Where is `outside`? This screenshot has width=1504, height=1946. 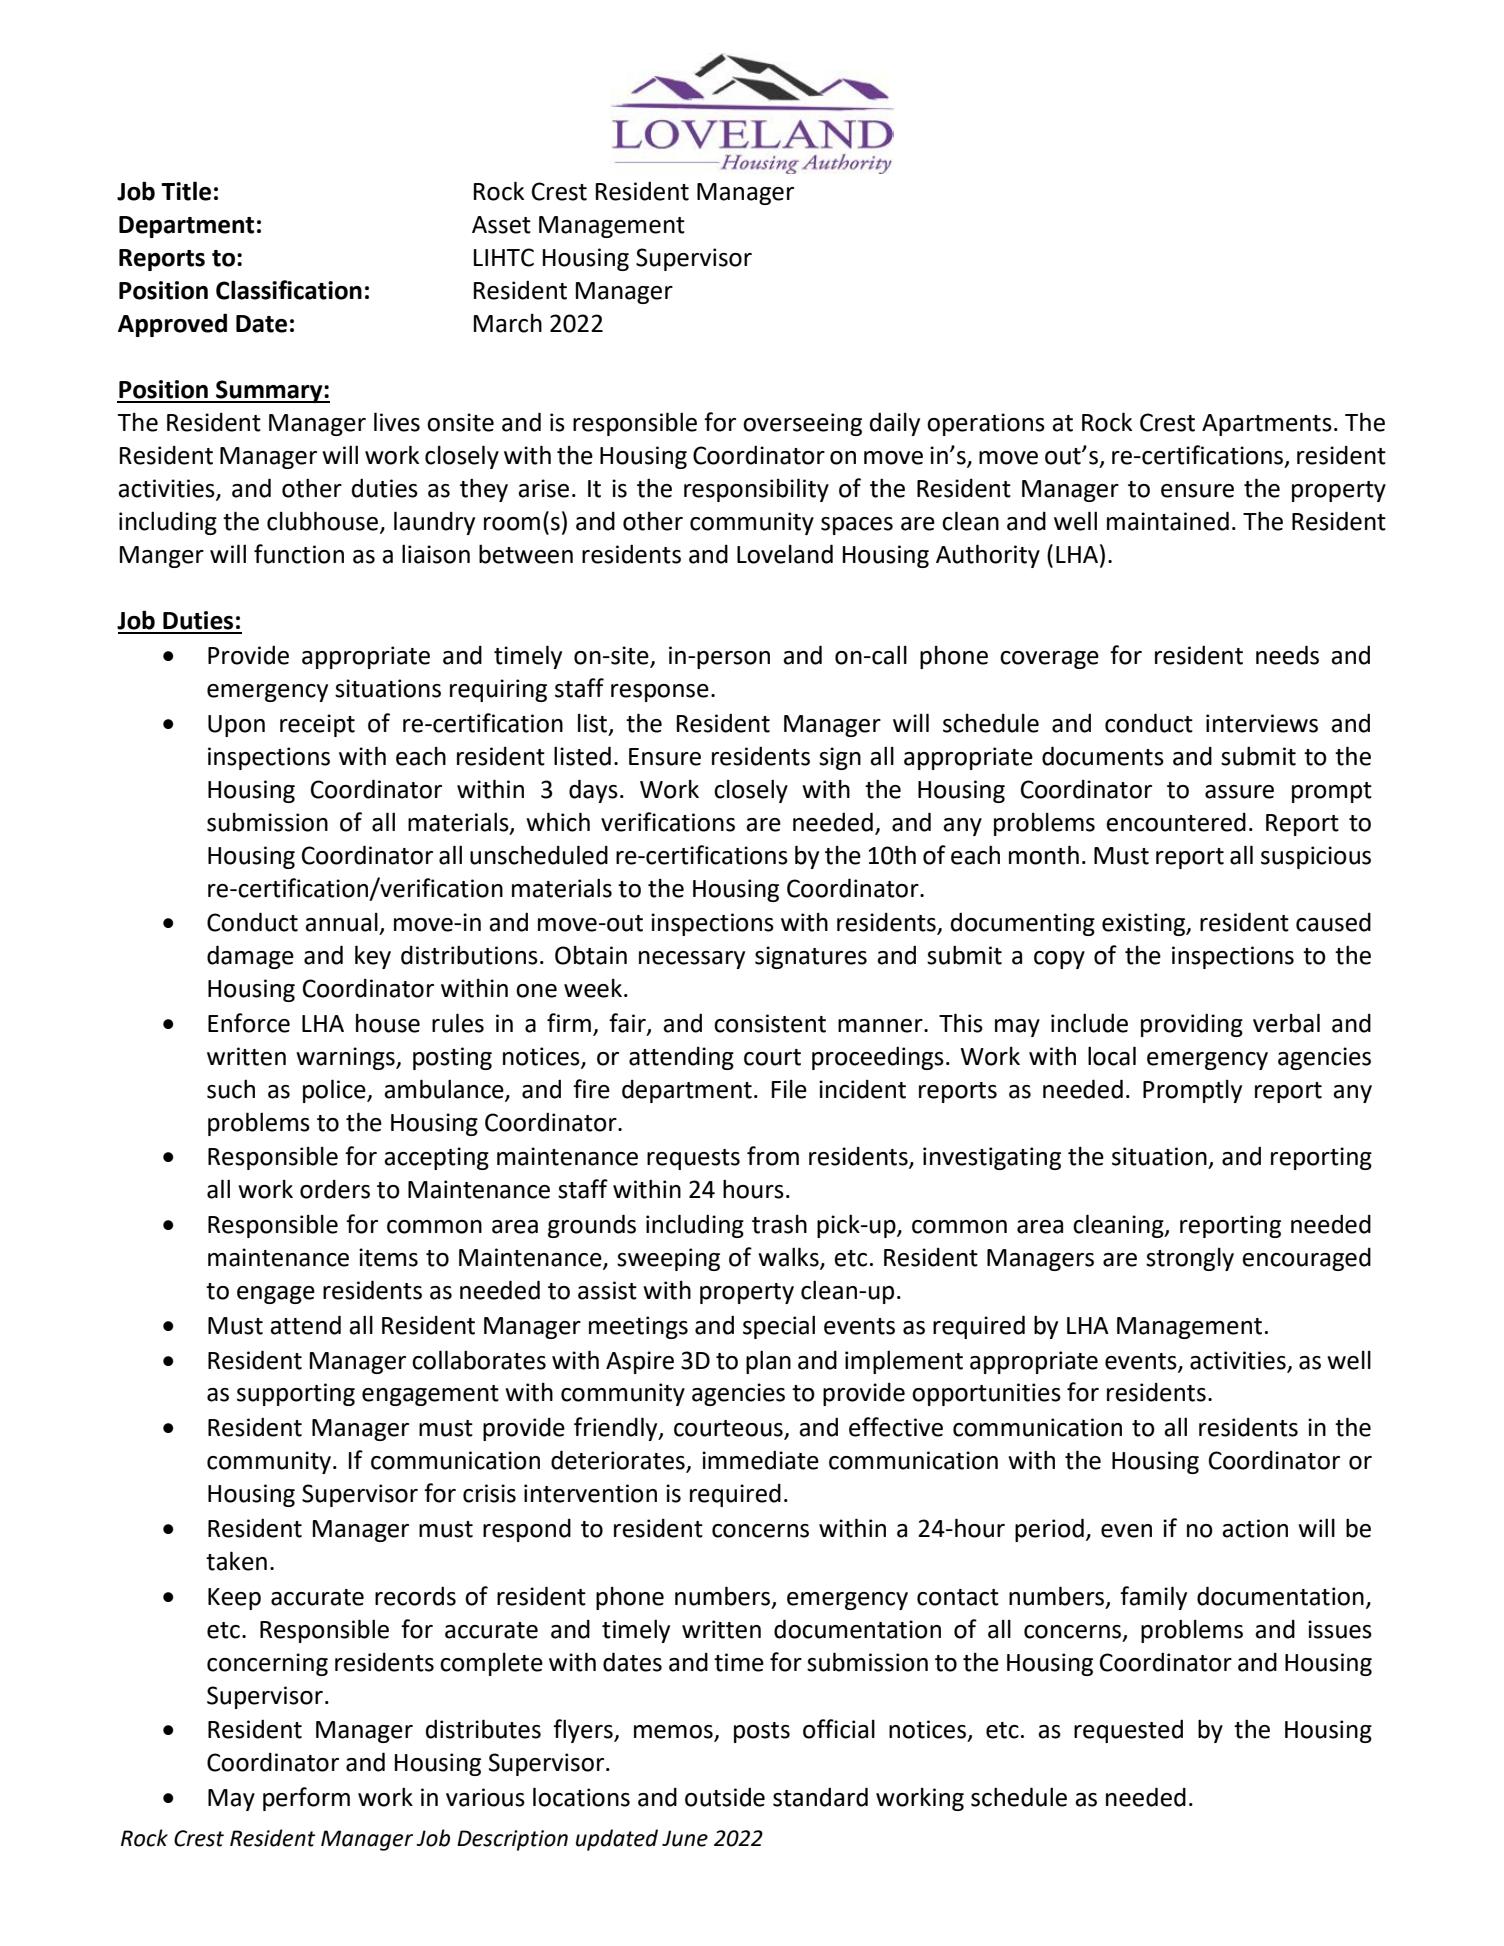 outside is located at coordinates (725, 1797).
